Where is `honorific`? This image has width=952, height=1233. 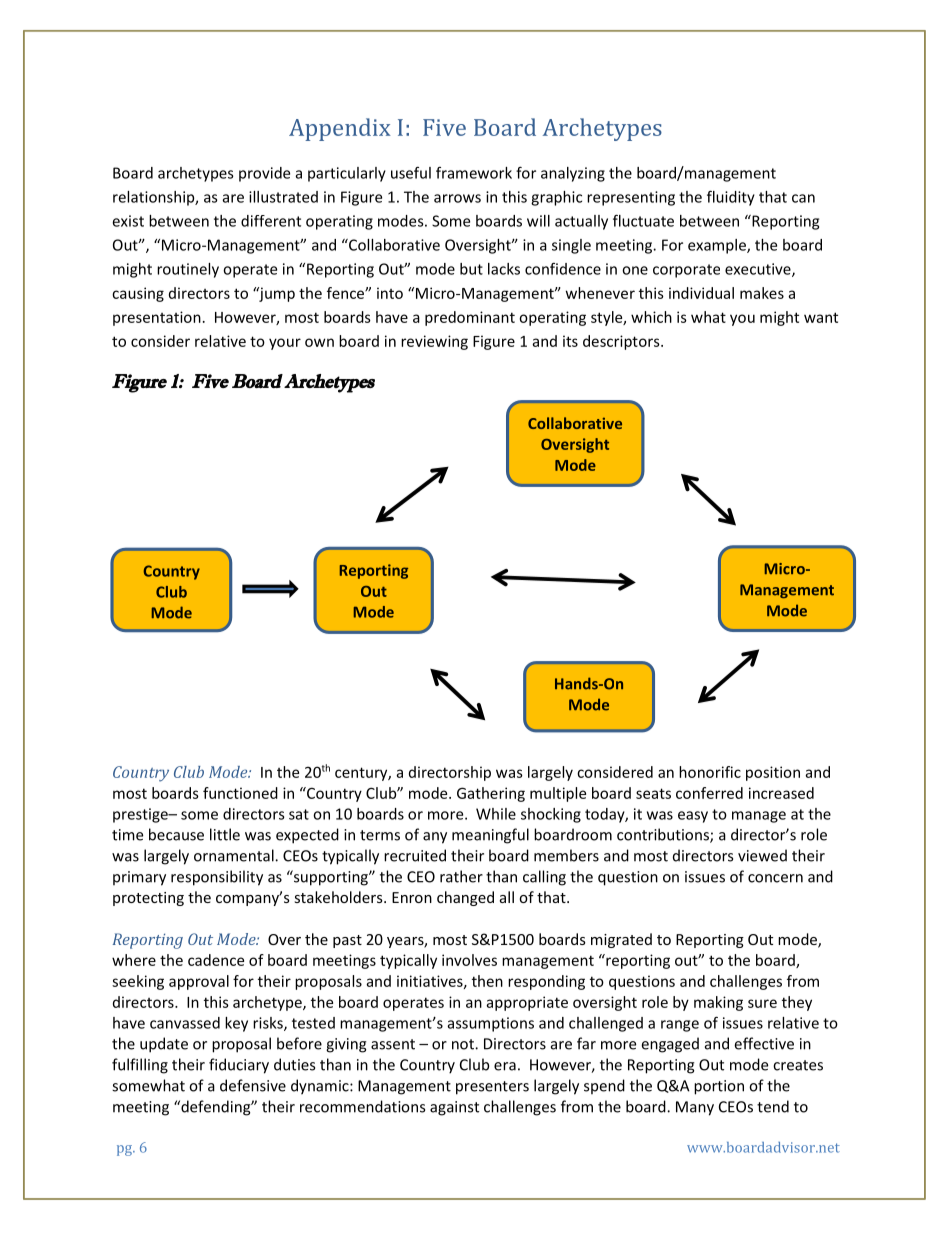
honorific is located at coordinates (710, 772).
